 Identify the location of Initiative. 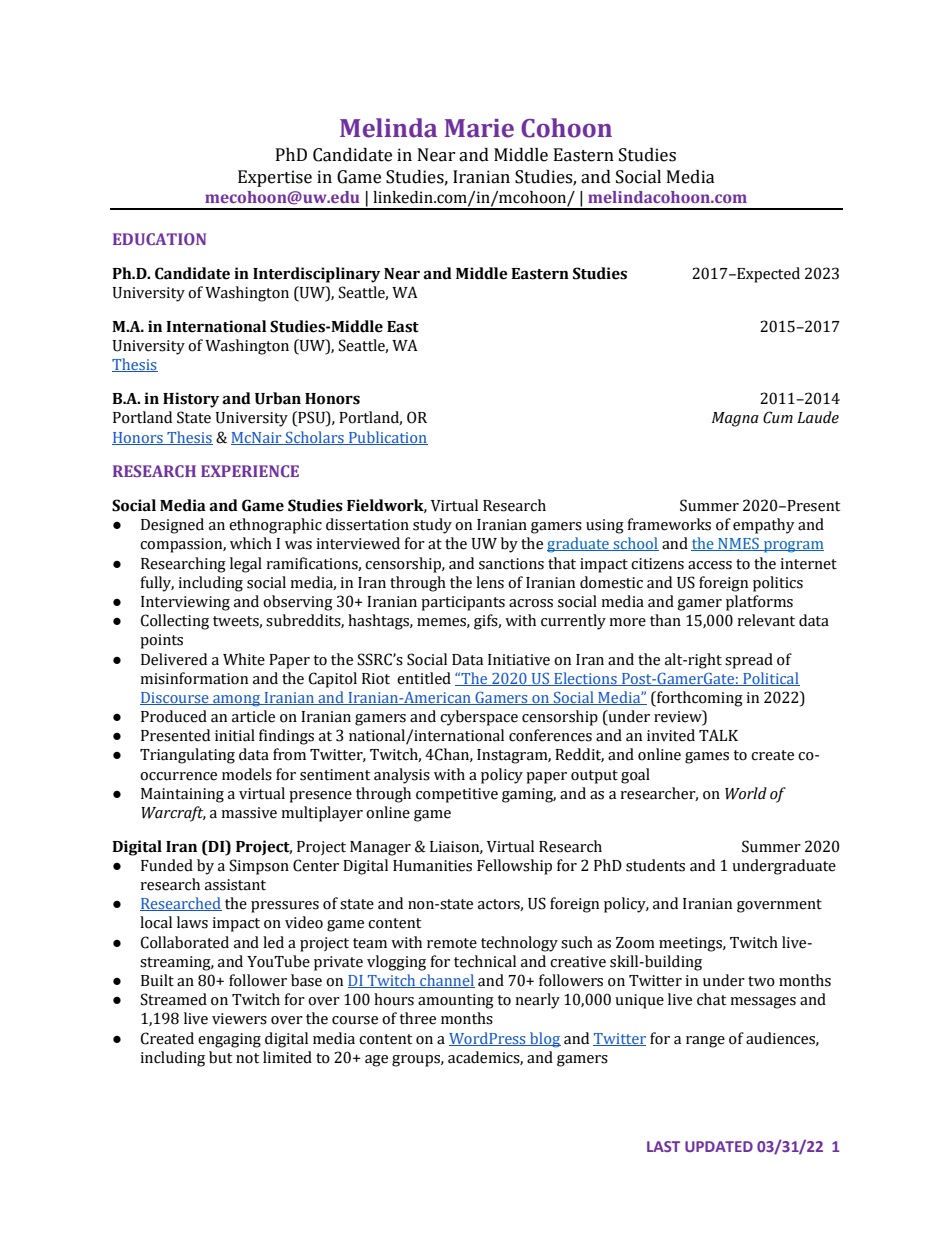
(519, 660).
